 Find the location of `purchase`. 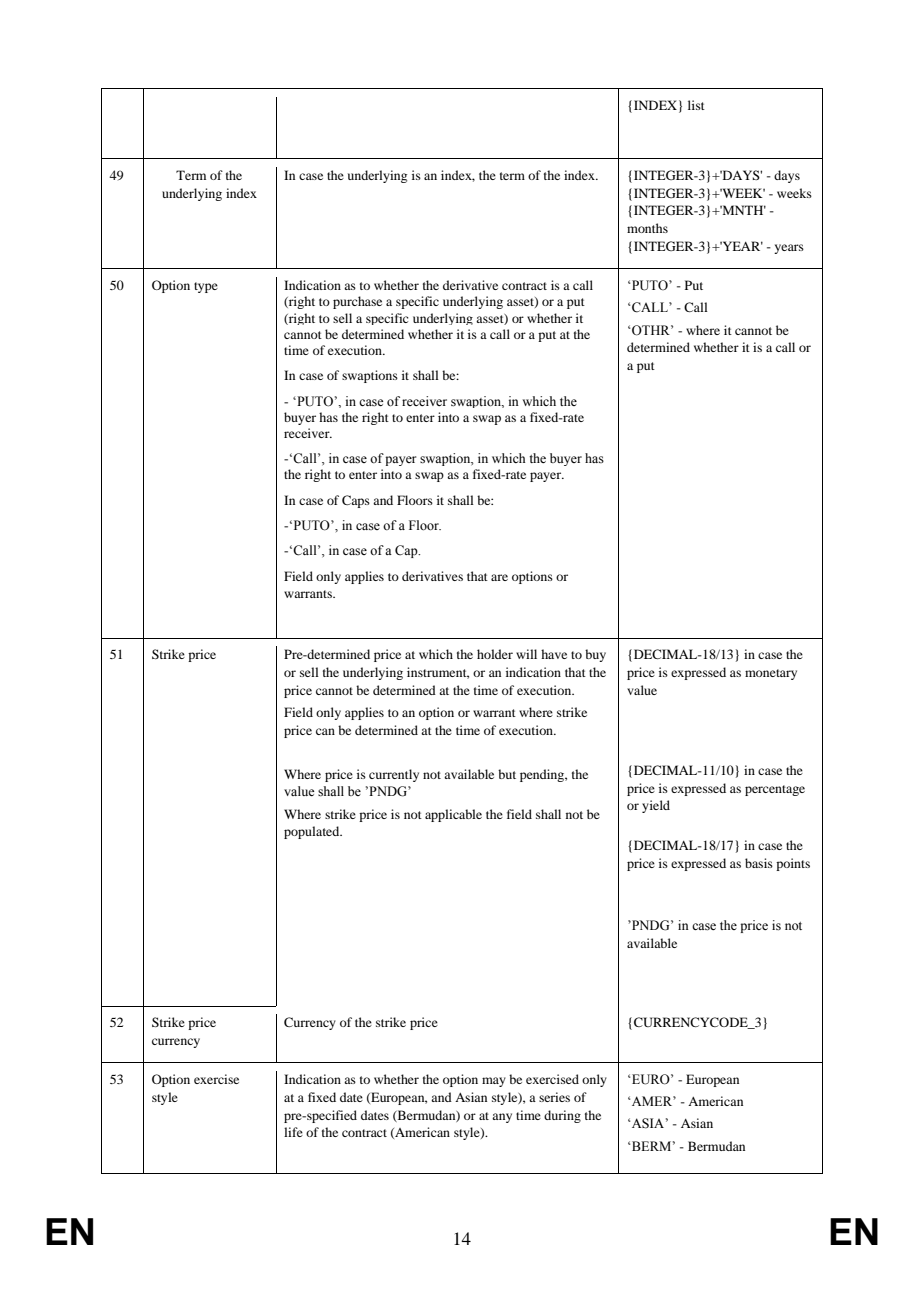

purchase is located at coordinates (357, 302).
